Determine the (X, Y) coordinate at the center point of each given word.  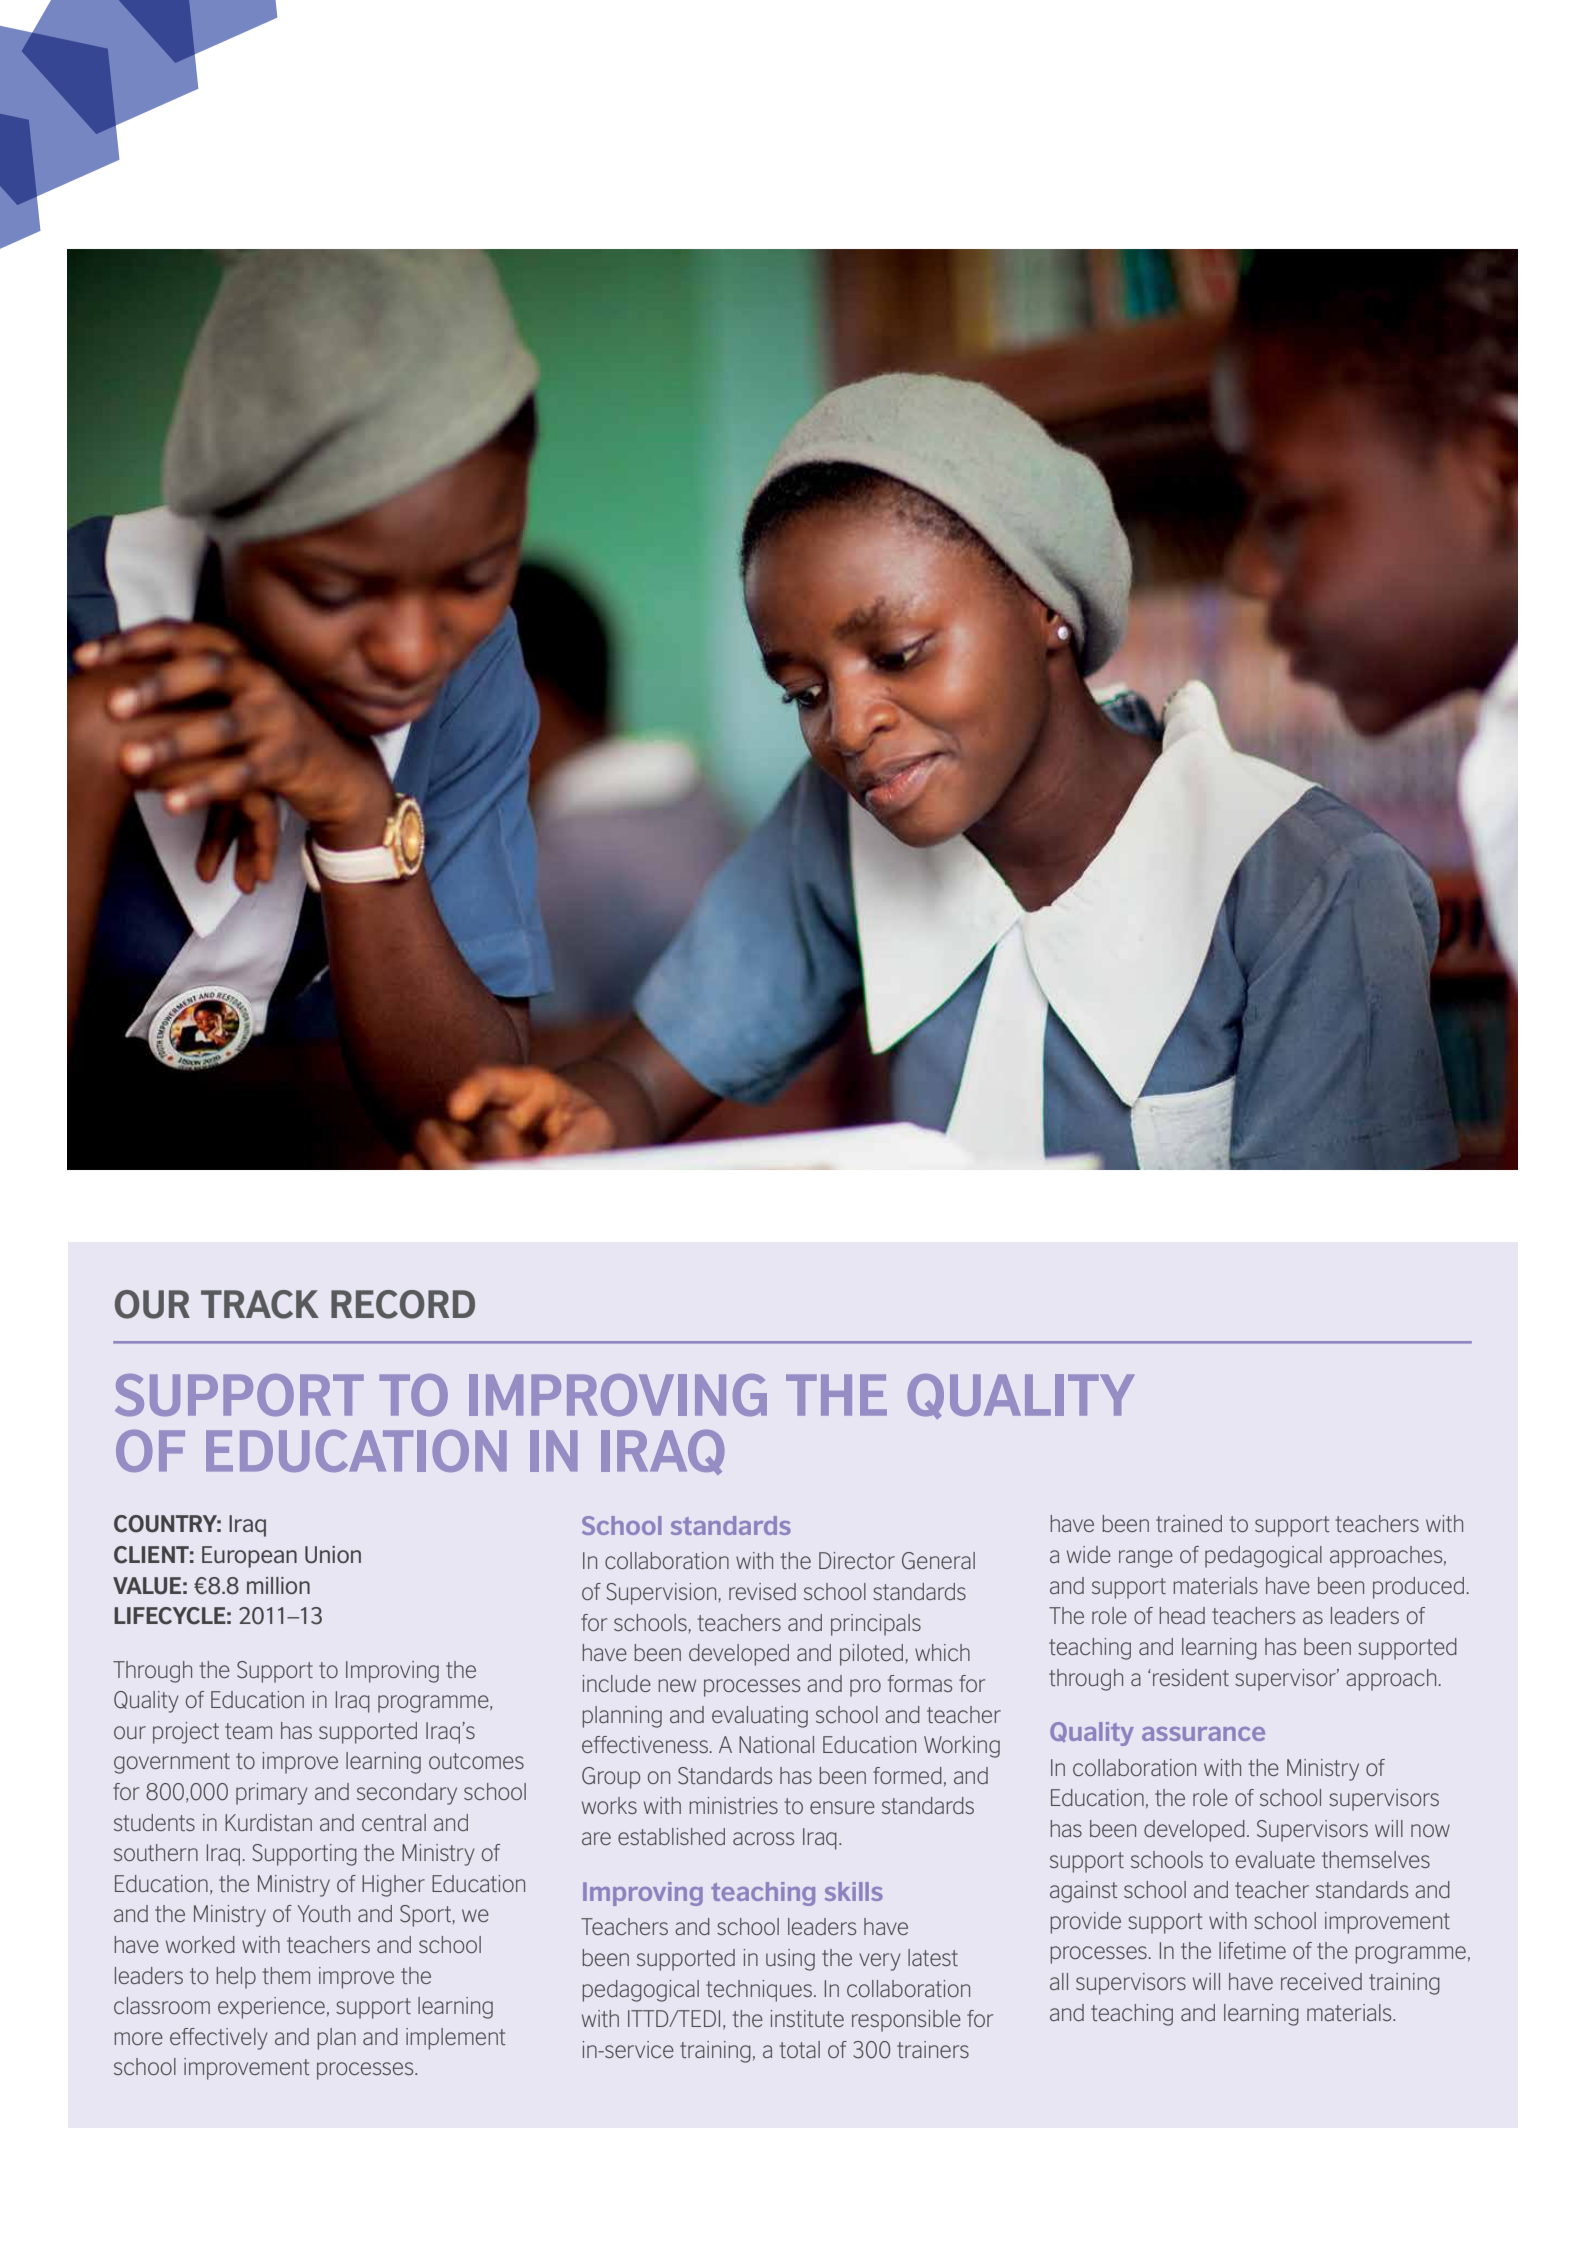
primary (272, 1794)
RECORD (403, 1304)
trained (1189, 1523)
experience (271, 2008)
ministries (734, 1805)
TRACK (260, 1304)
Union (333, 1554)
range (1146, 1559)
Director (857, 1560)
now (1430, 1830)
